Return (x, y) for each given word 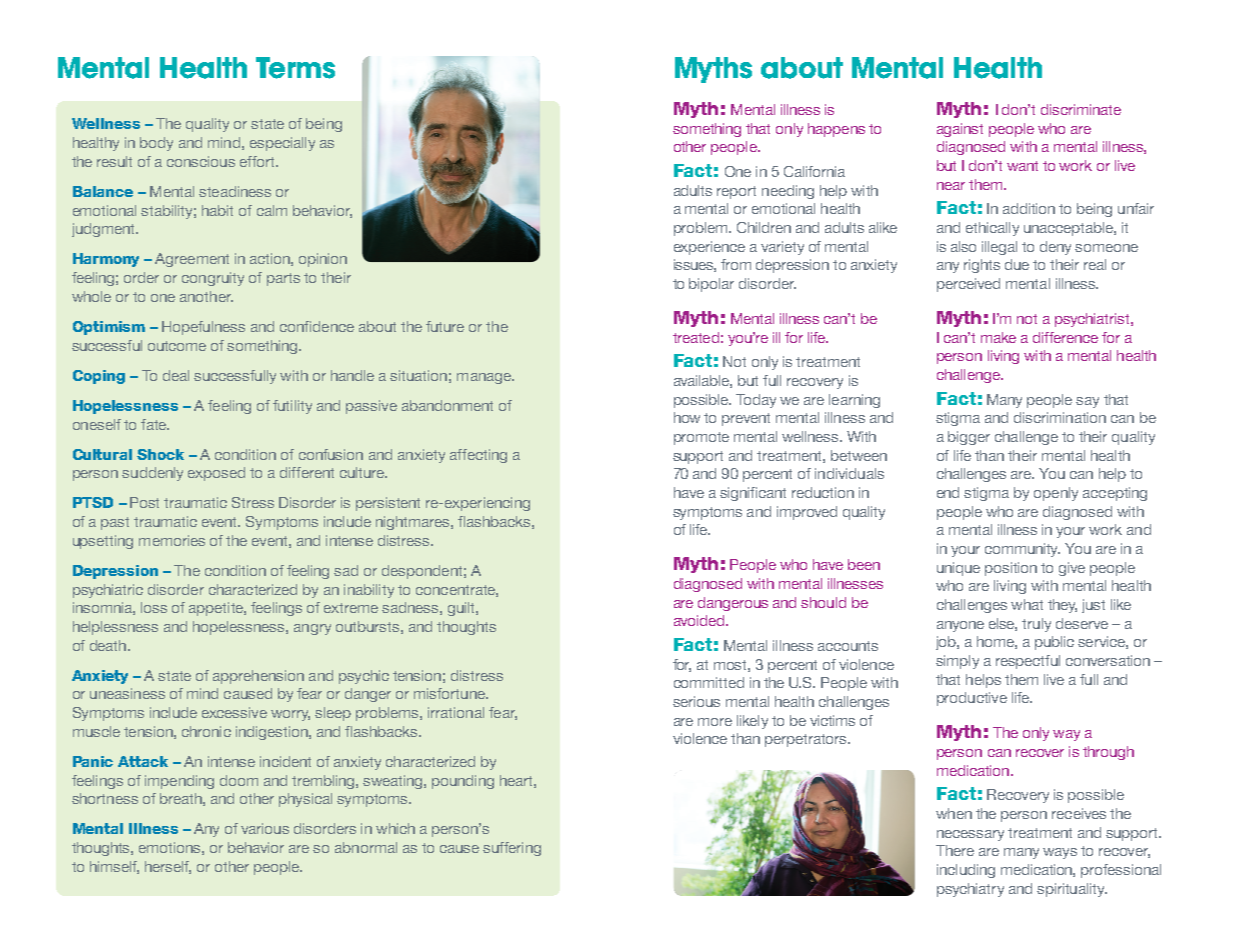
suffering (512, 849)
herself (168, 867)
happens (836, 130)
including (966, 871)
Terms (295, 68)
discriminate (1081, 109)
